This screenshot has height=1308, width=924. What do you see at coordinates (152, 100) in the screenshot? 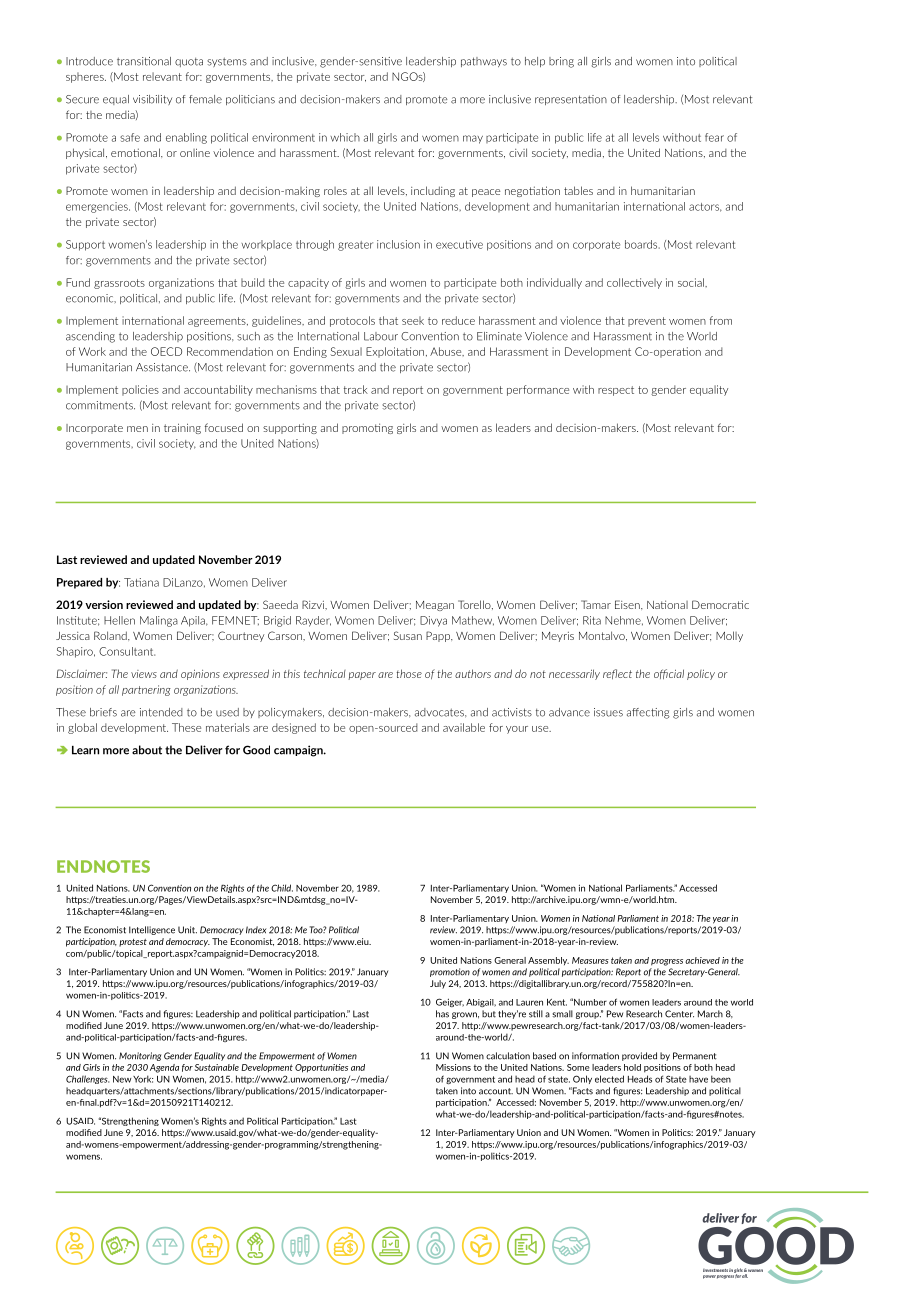
I see `visibility` at bounding box center [152, 100].
